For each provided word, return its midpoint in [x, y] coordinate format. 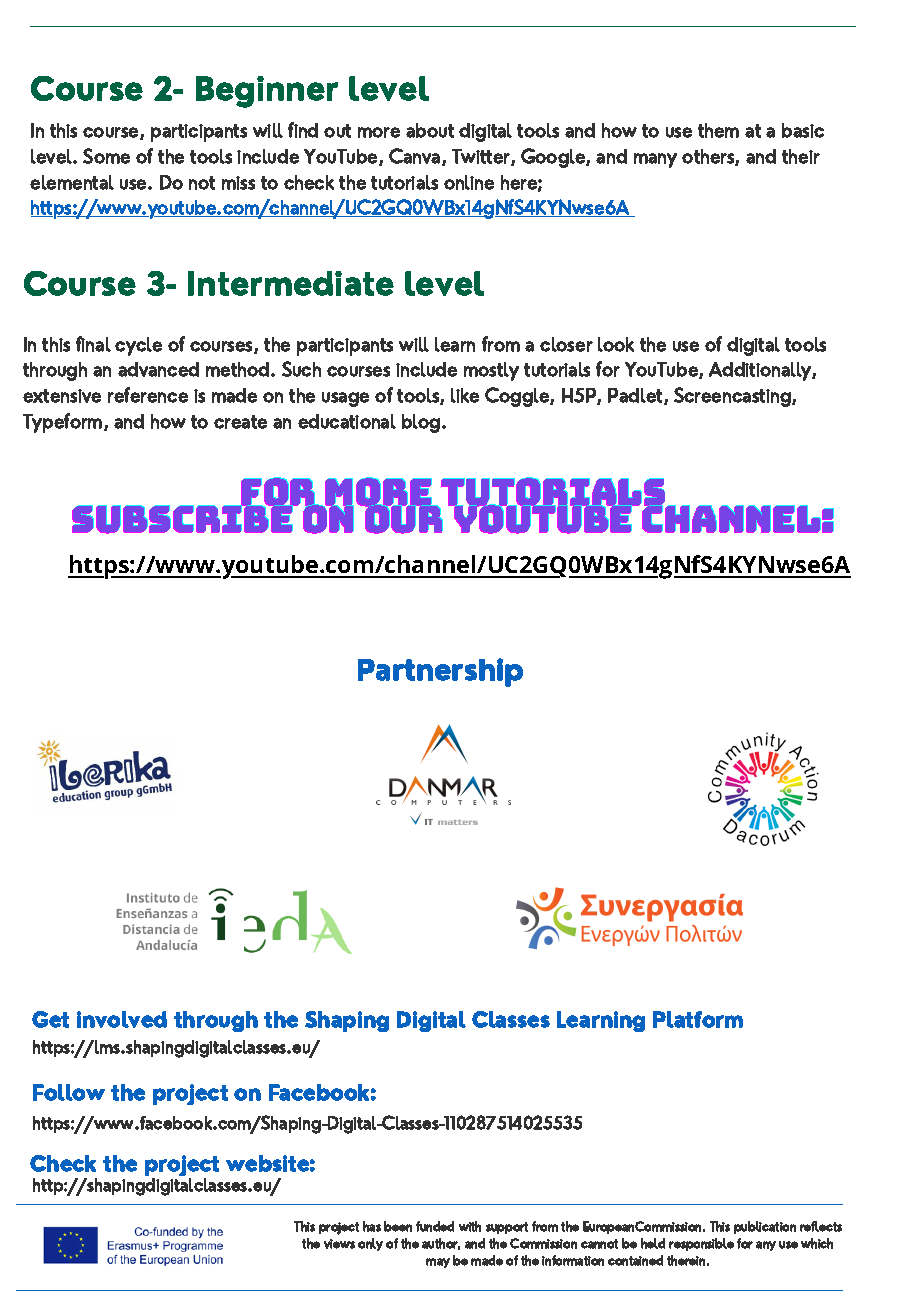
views [339, 1244]
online [469, 182]
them [718, 130]
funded [435, 1226]
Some [106, 156]
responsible [701, 1244]
